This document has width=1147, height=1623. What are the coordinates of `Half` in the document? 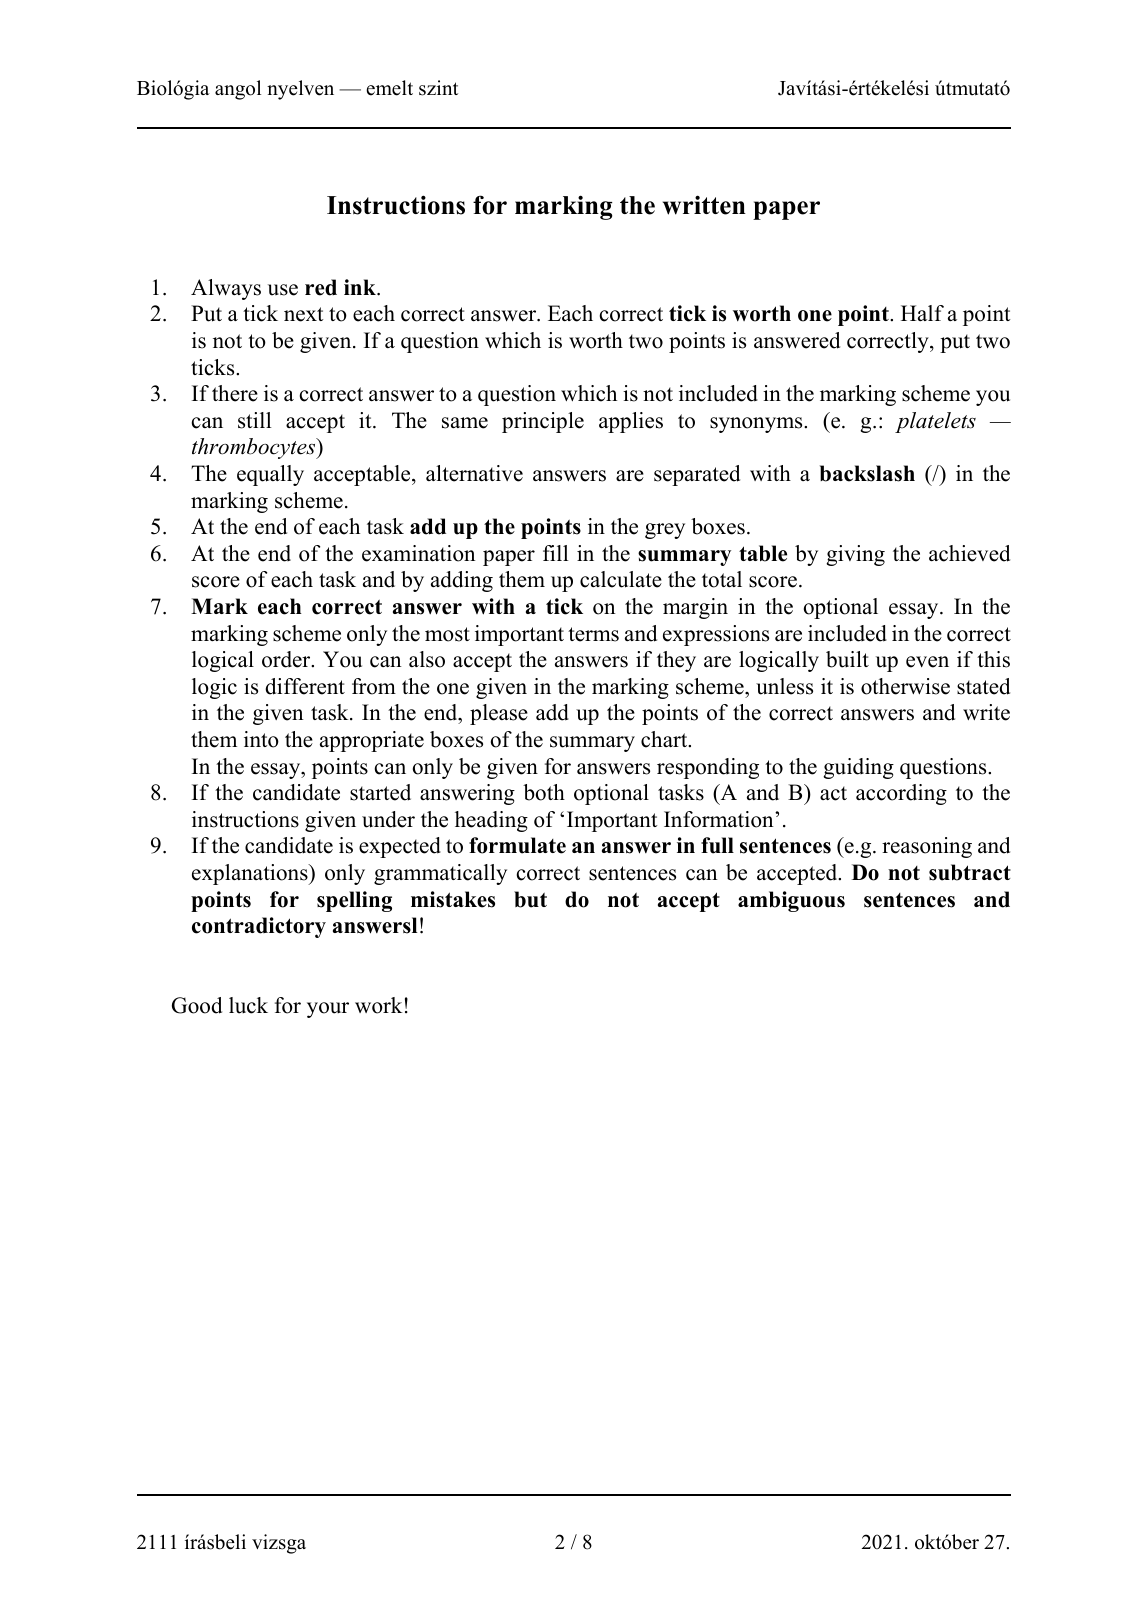 It's located at (922, 313).
